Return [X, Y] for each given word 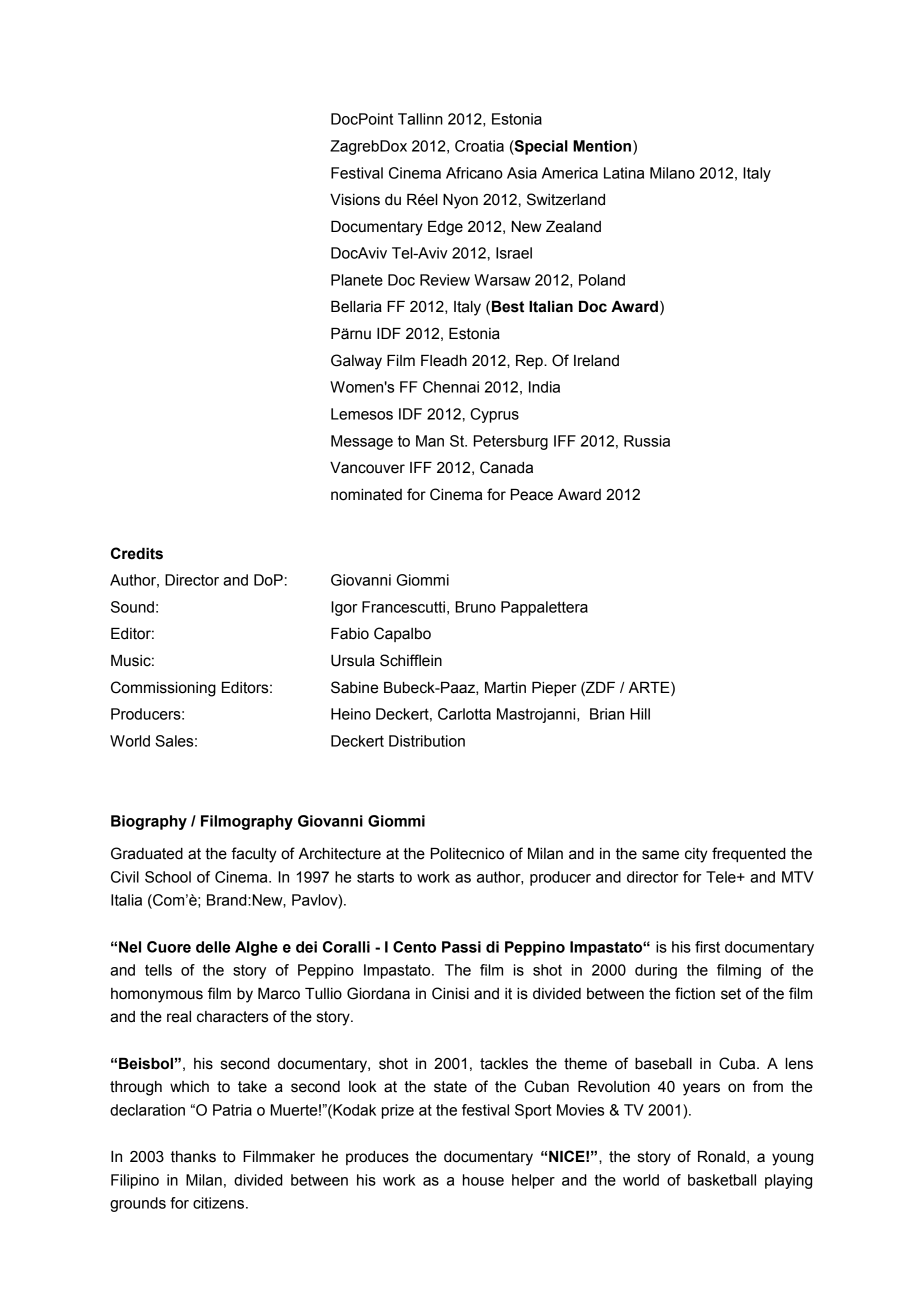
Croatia [479, 146]
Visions [355, 200]
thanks [193, 1157]
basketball [722, 1180]
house [483, 1180]
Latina [624, 173]
